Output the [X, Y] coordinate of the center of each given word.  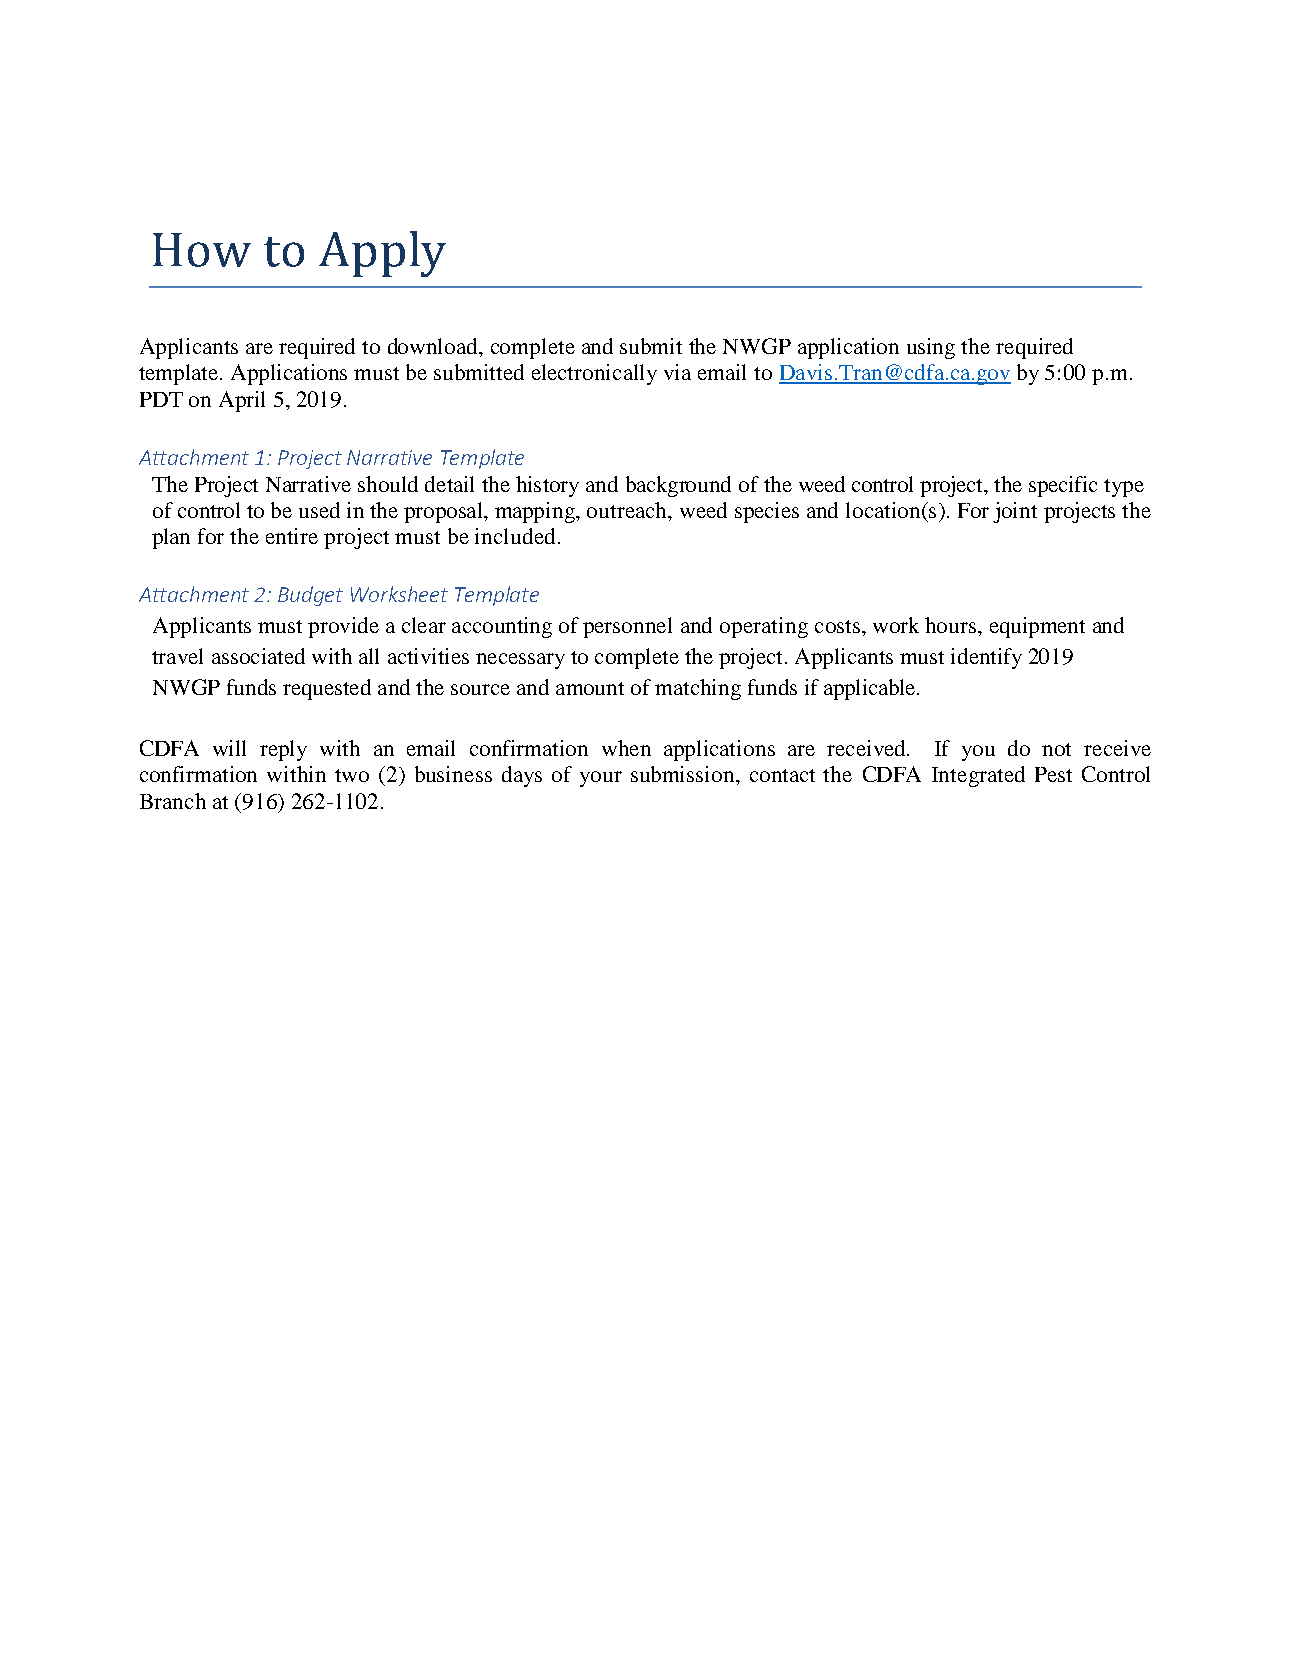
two [352, 775]
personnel [627, 627]
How [202, 250]
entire [292, 536]
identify [986, 658]
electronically [594, 374]
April [242, 401]
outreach [628, 510]
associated [258, 656]
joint [1015, 512]
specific [1063, 486]
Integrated [978, 776]
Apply [382, 254]
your [601, 779]
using [931, 348]
